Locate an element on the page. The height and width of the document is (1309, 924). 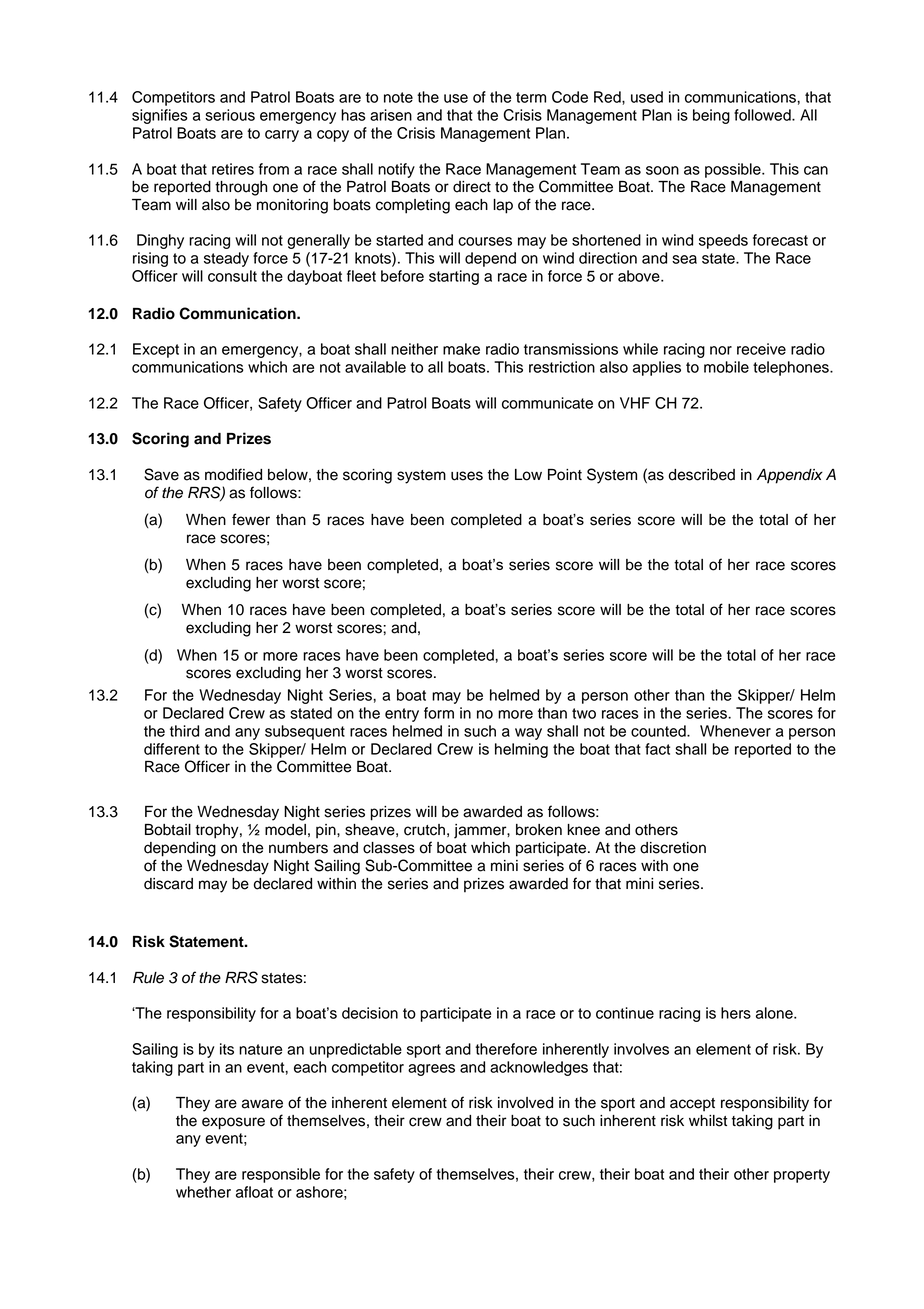
term is located at coordinates (531, 97).
